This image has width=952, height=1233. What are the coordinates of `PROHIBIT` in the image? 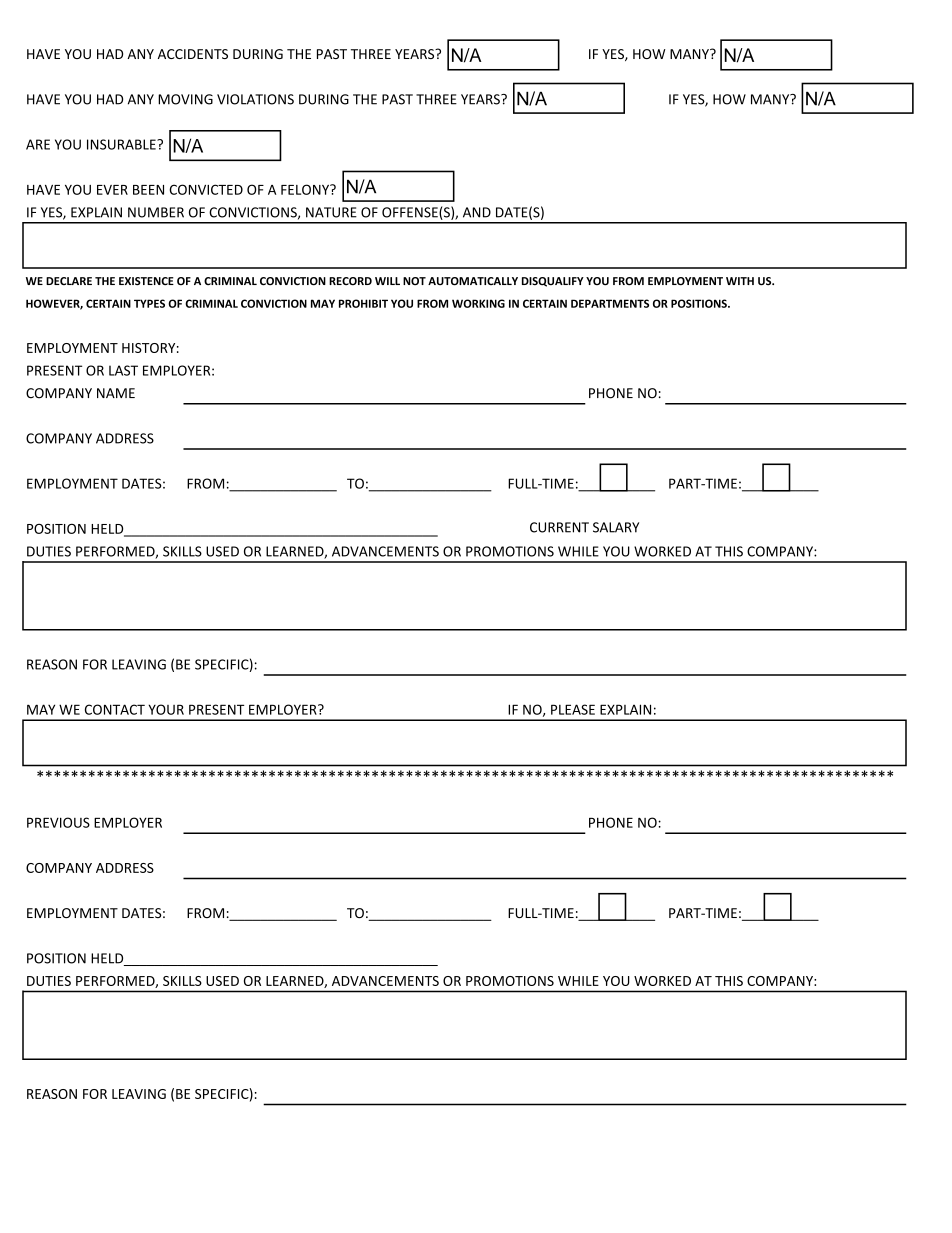 It's located at (363, 303).
